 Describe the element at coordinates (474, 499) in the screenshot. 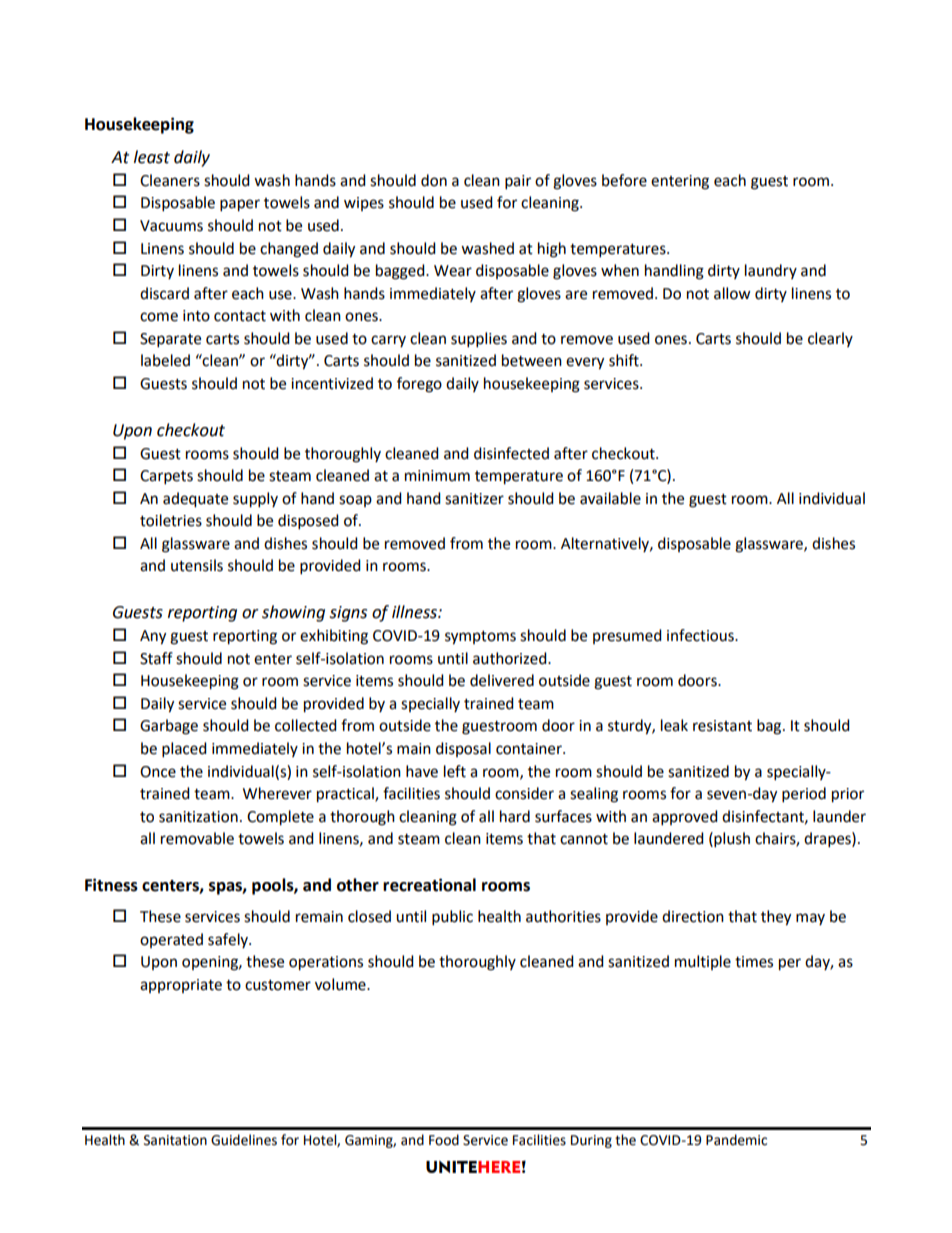

I see `sanitizer` at that location.
